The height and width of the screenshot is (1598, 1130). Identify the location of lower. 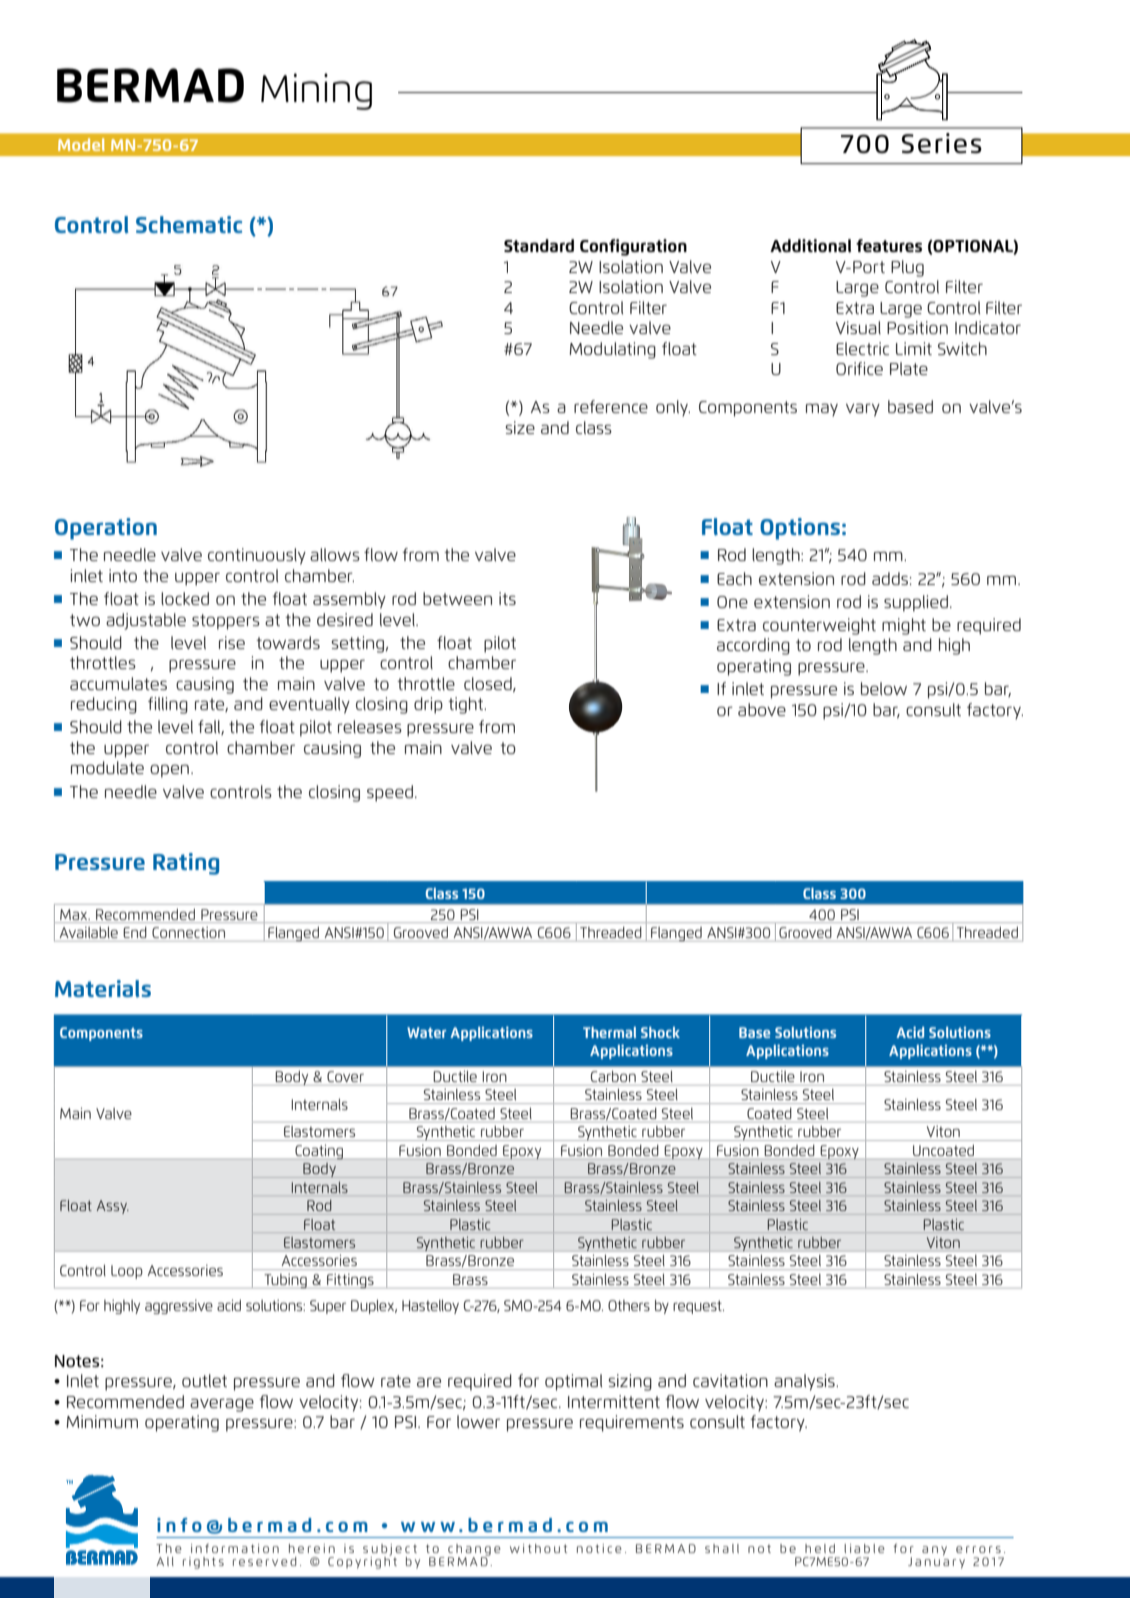
(478, 1421).
